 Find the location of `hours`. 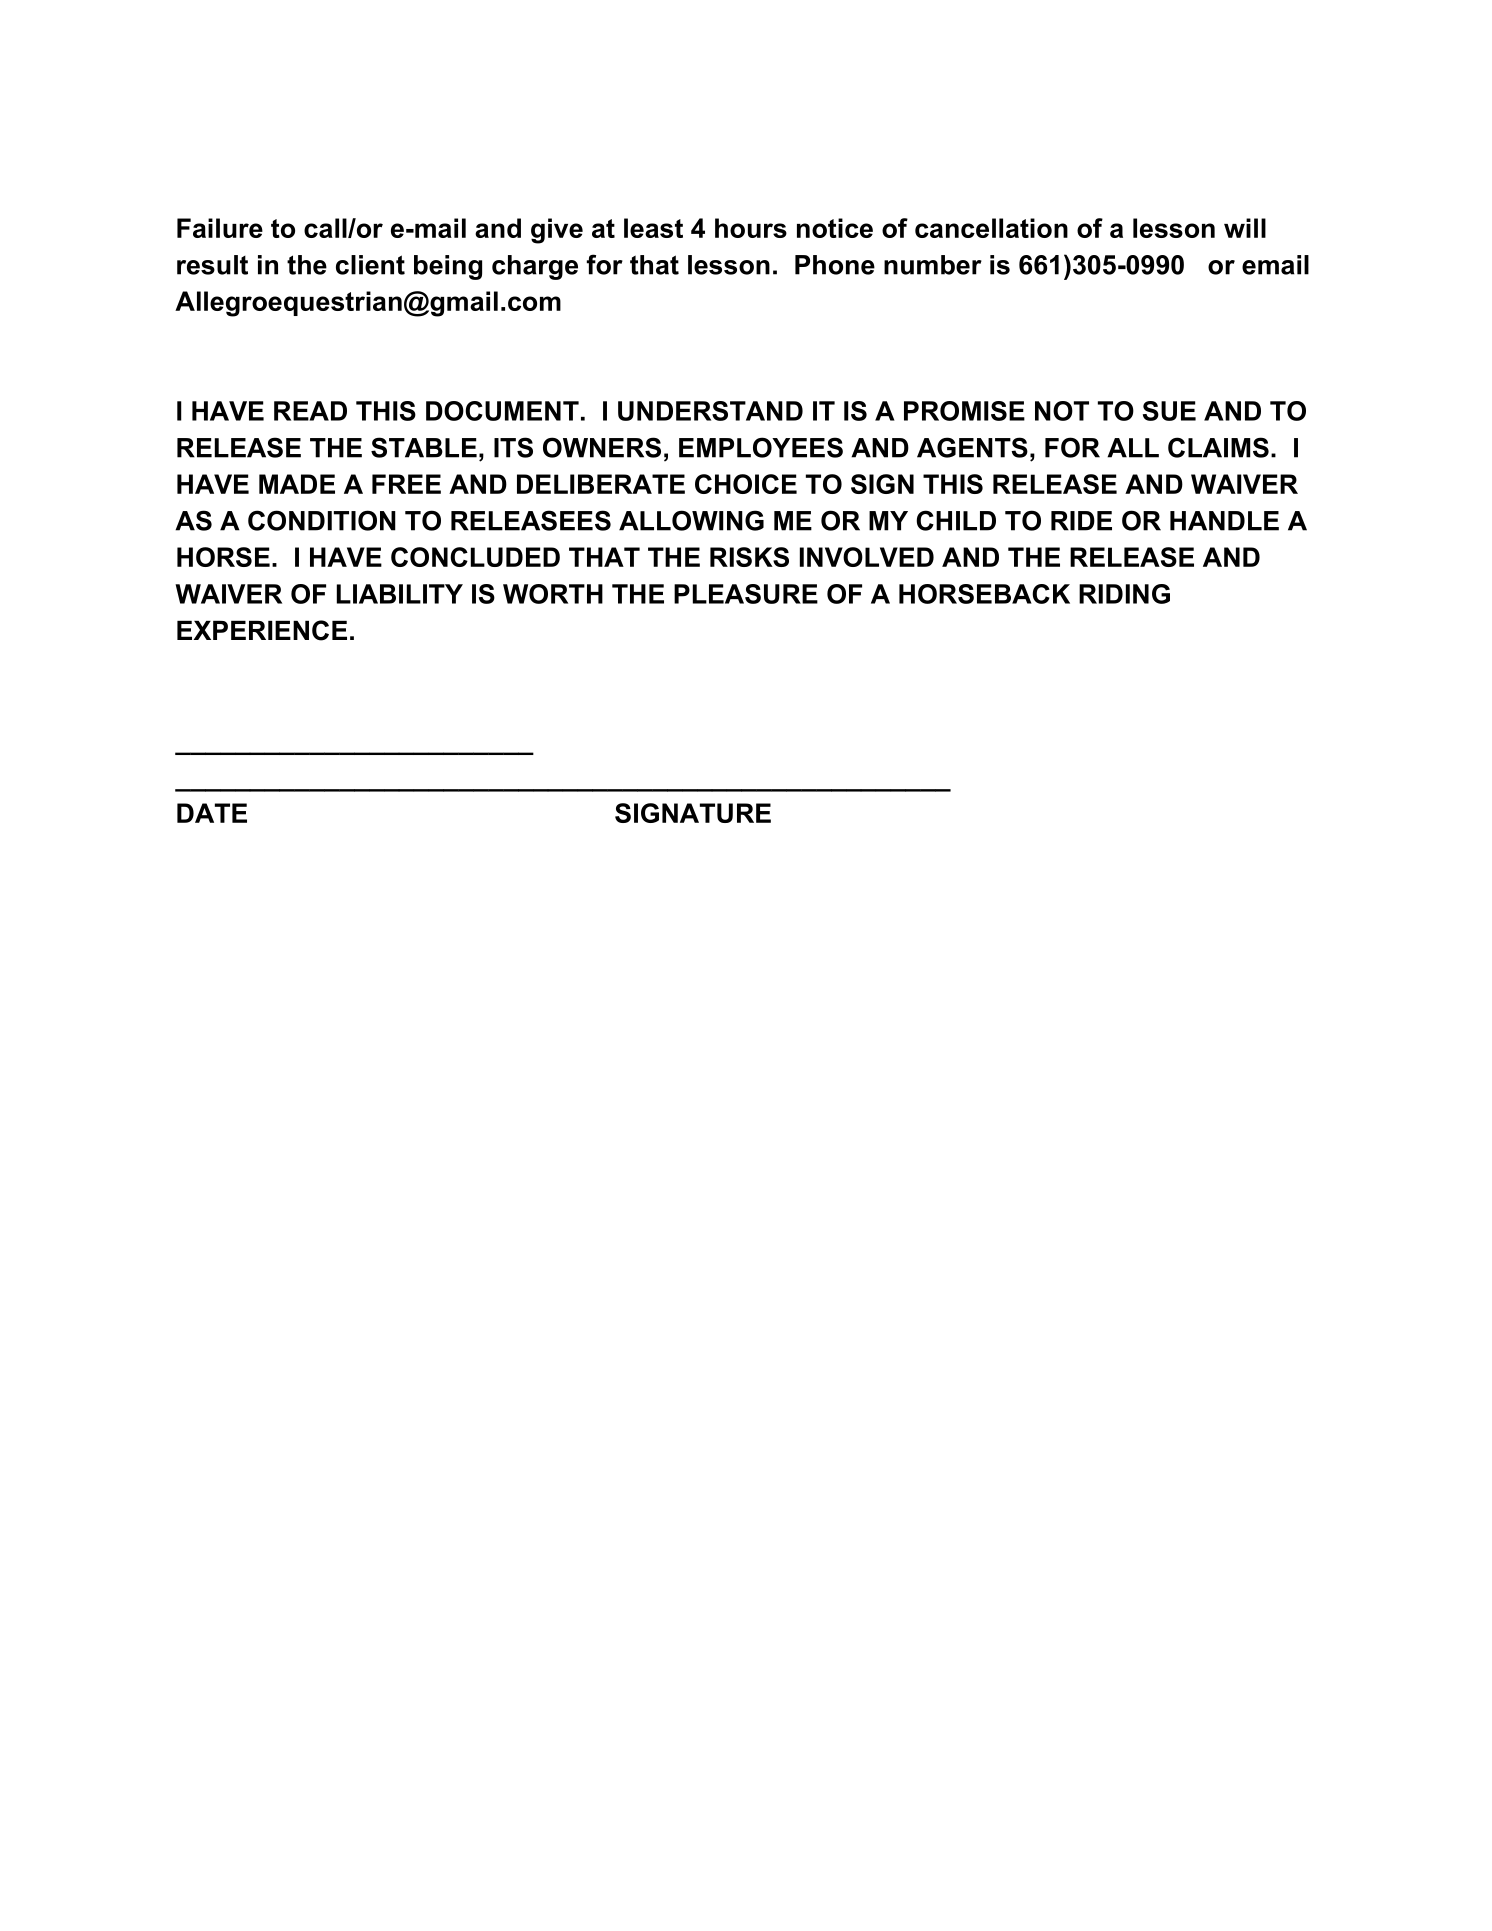

hours is located at coordinates (751, 228).
